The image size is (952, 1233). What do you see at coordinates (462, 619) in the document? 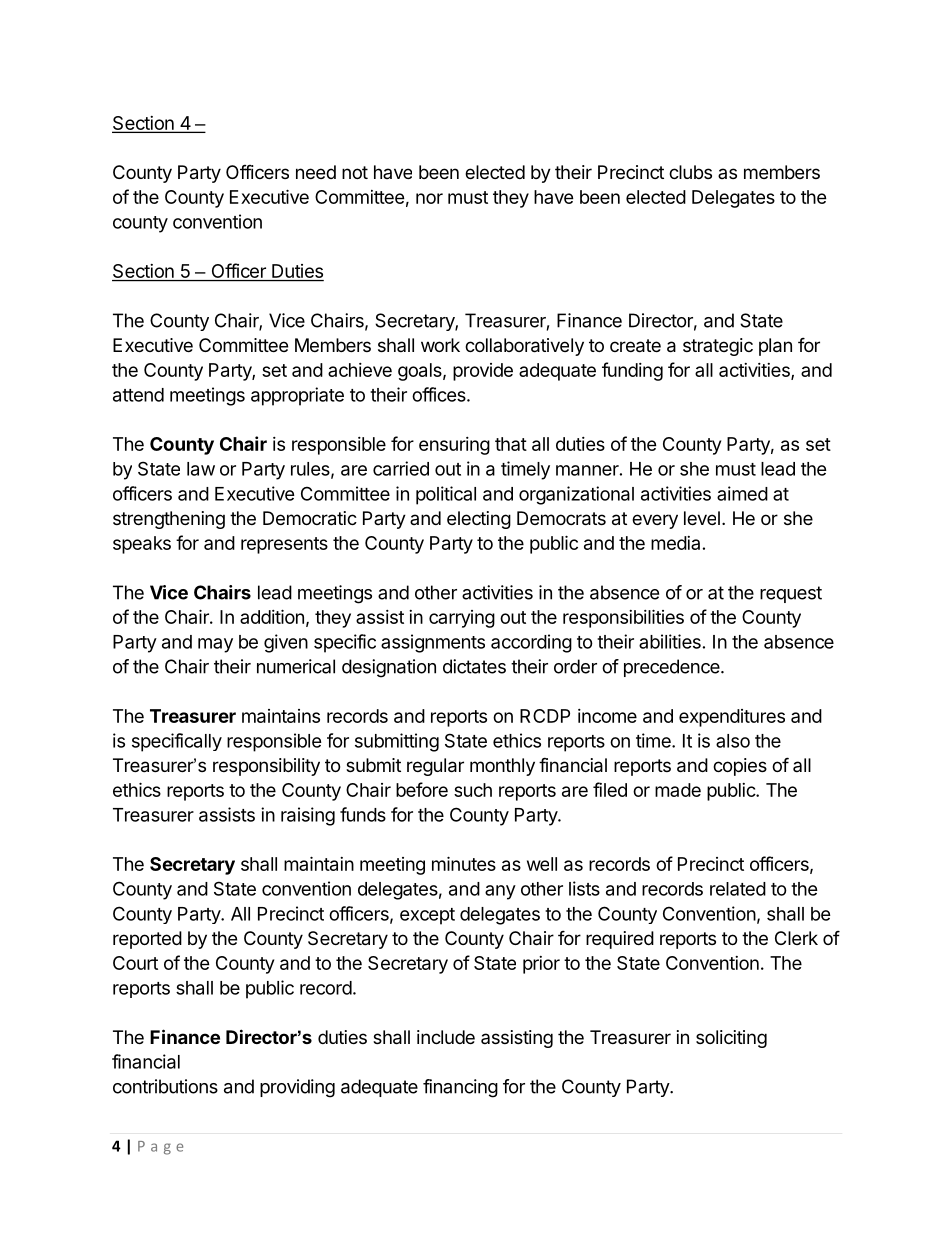
I see `carrying` at bounding box center [462, 619].
